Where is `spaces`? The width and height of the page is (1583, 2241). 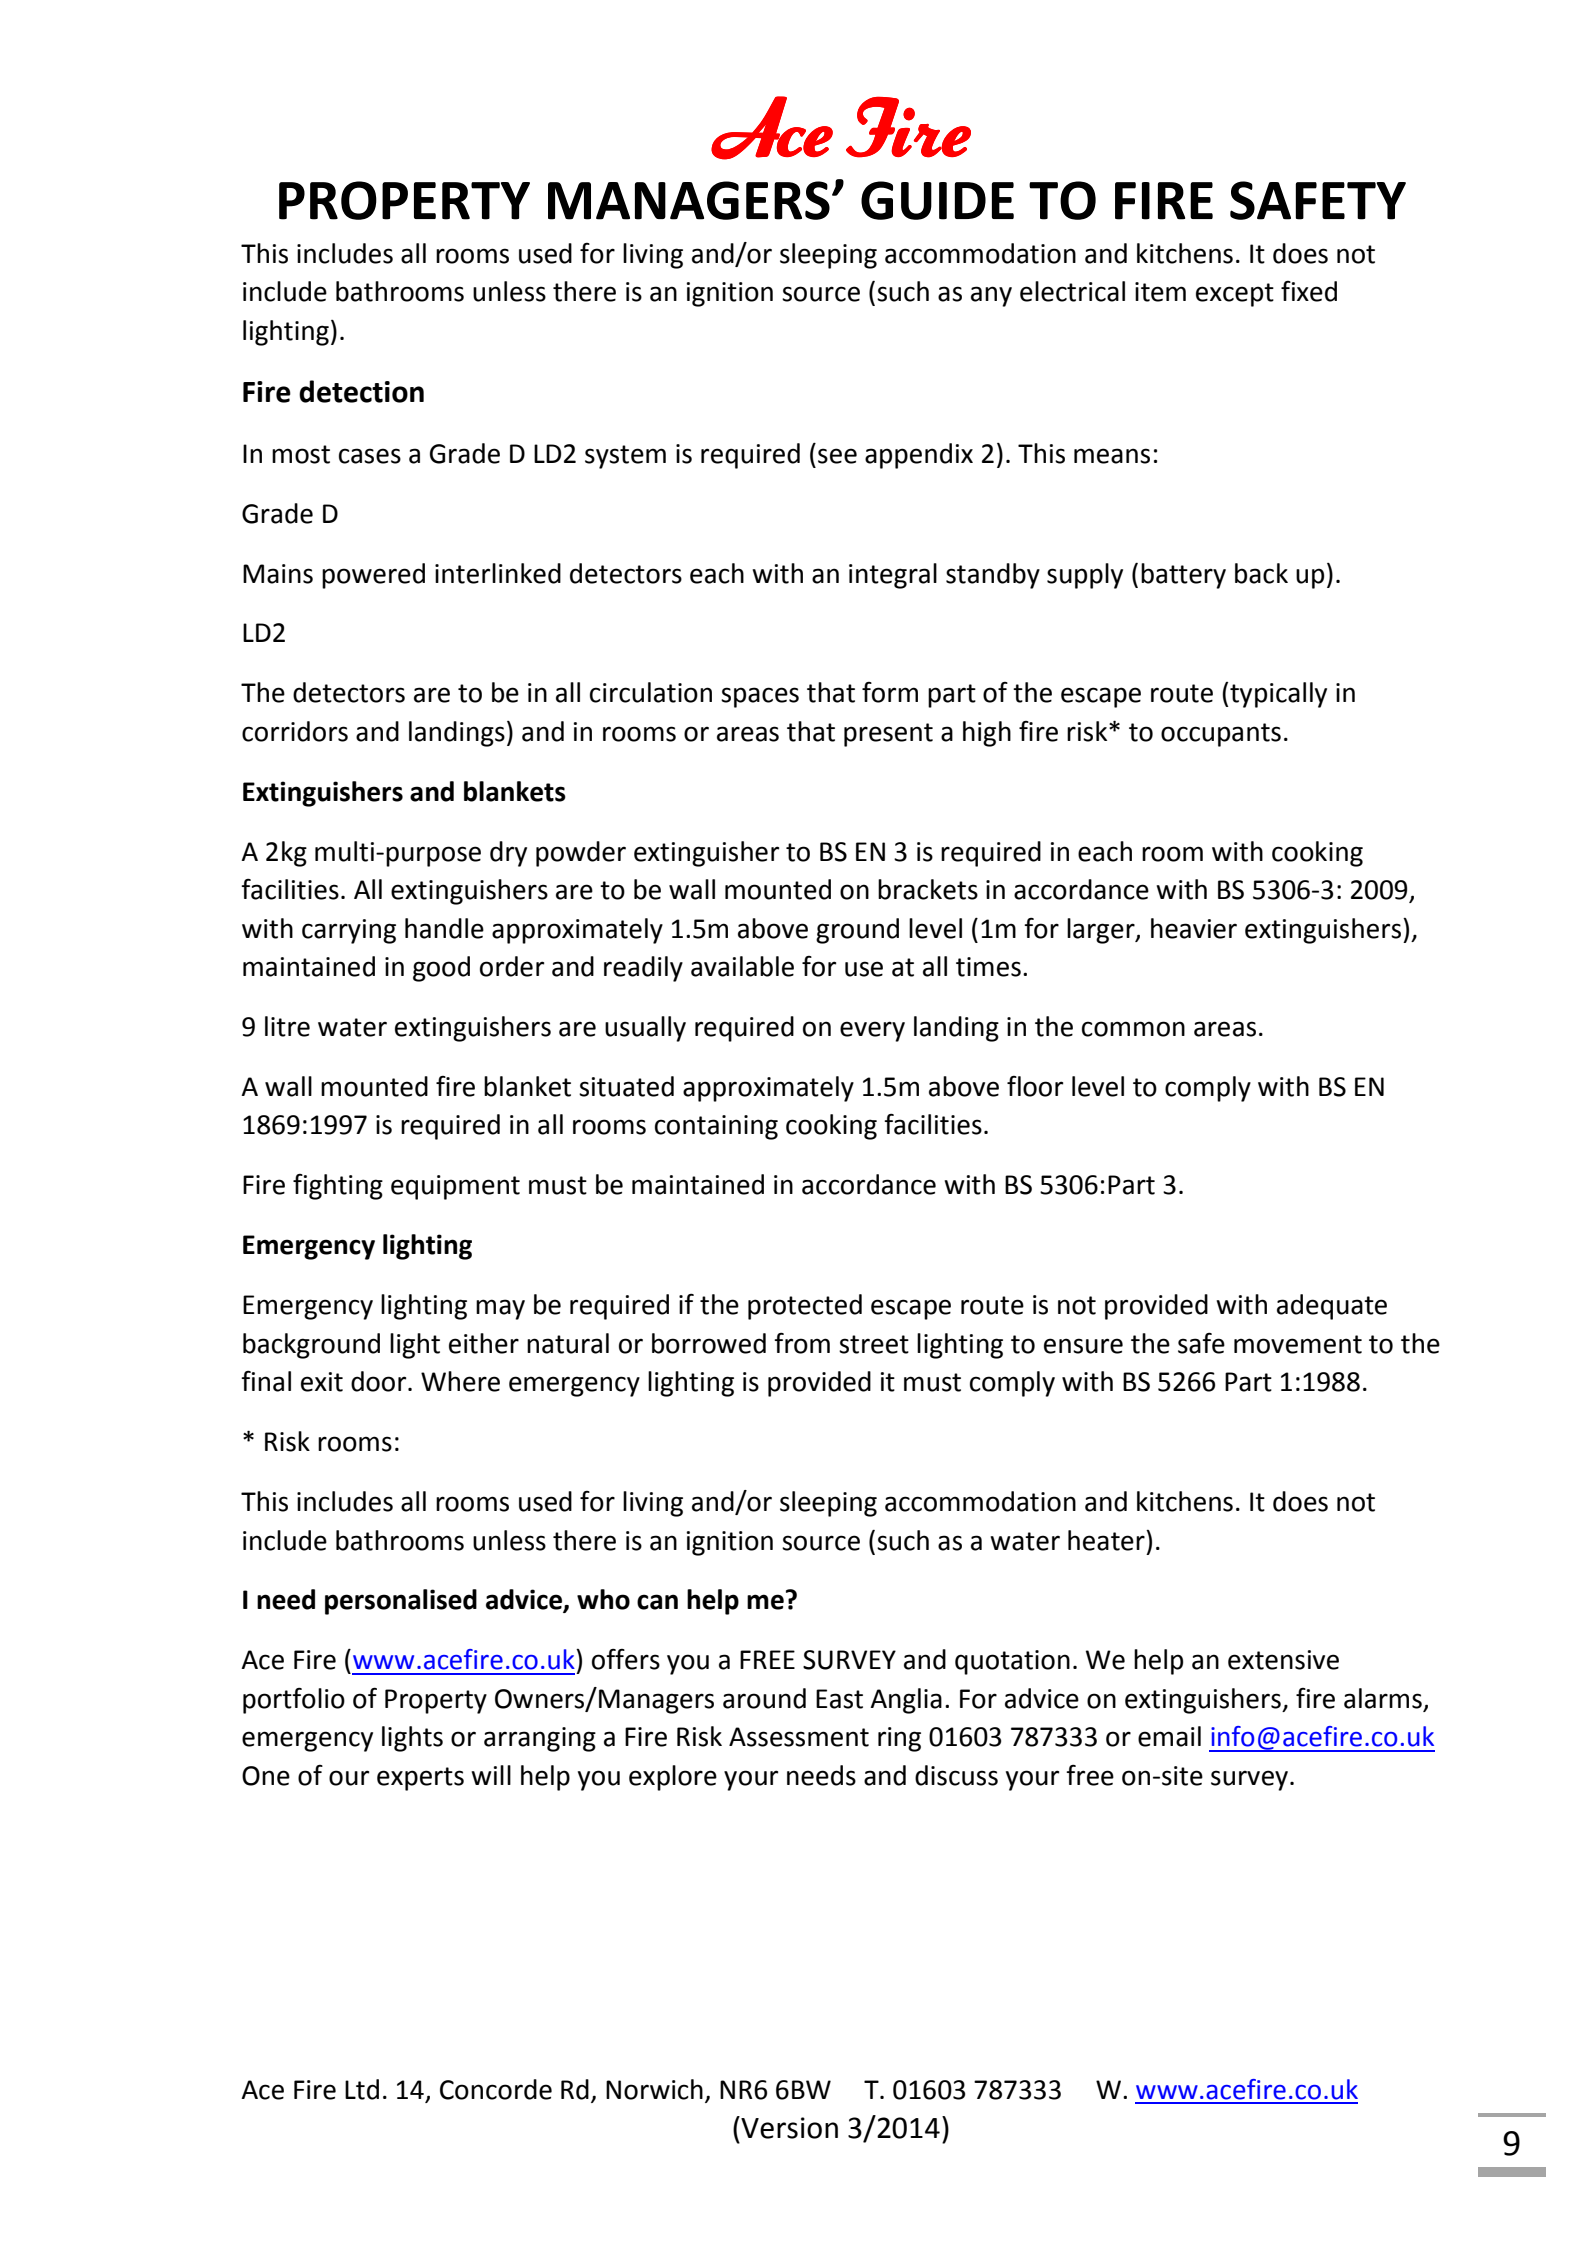
spaces is located at coordinates (760, 697).
